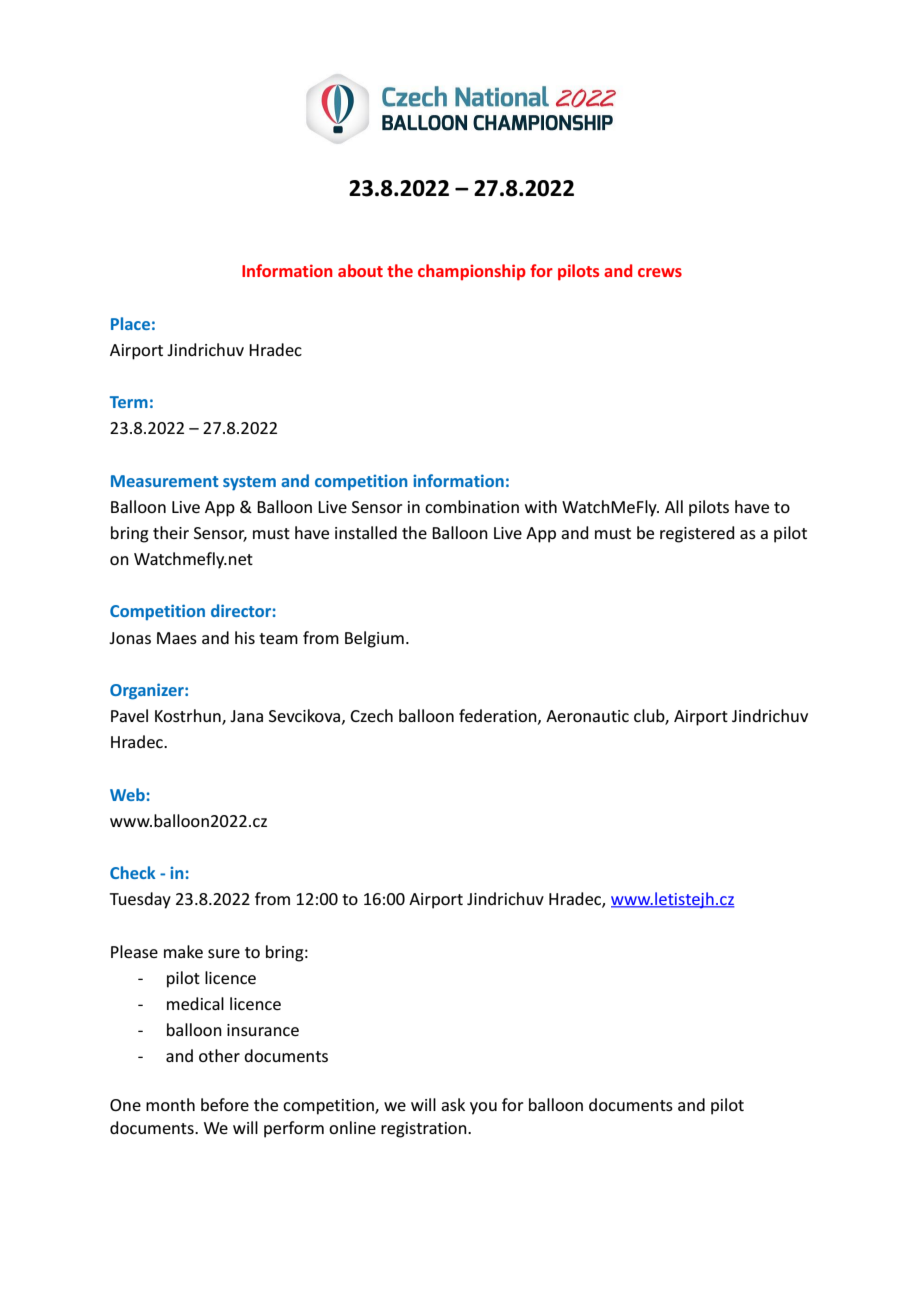  What do you see at coordinates (171, 532) in the screenshot?
I see `their` at bounding box center [171, 532].
